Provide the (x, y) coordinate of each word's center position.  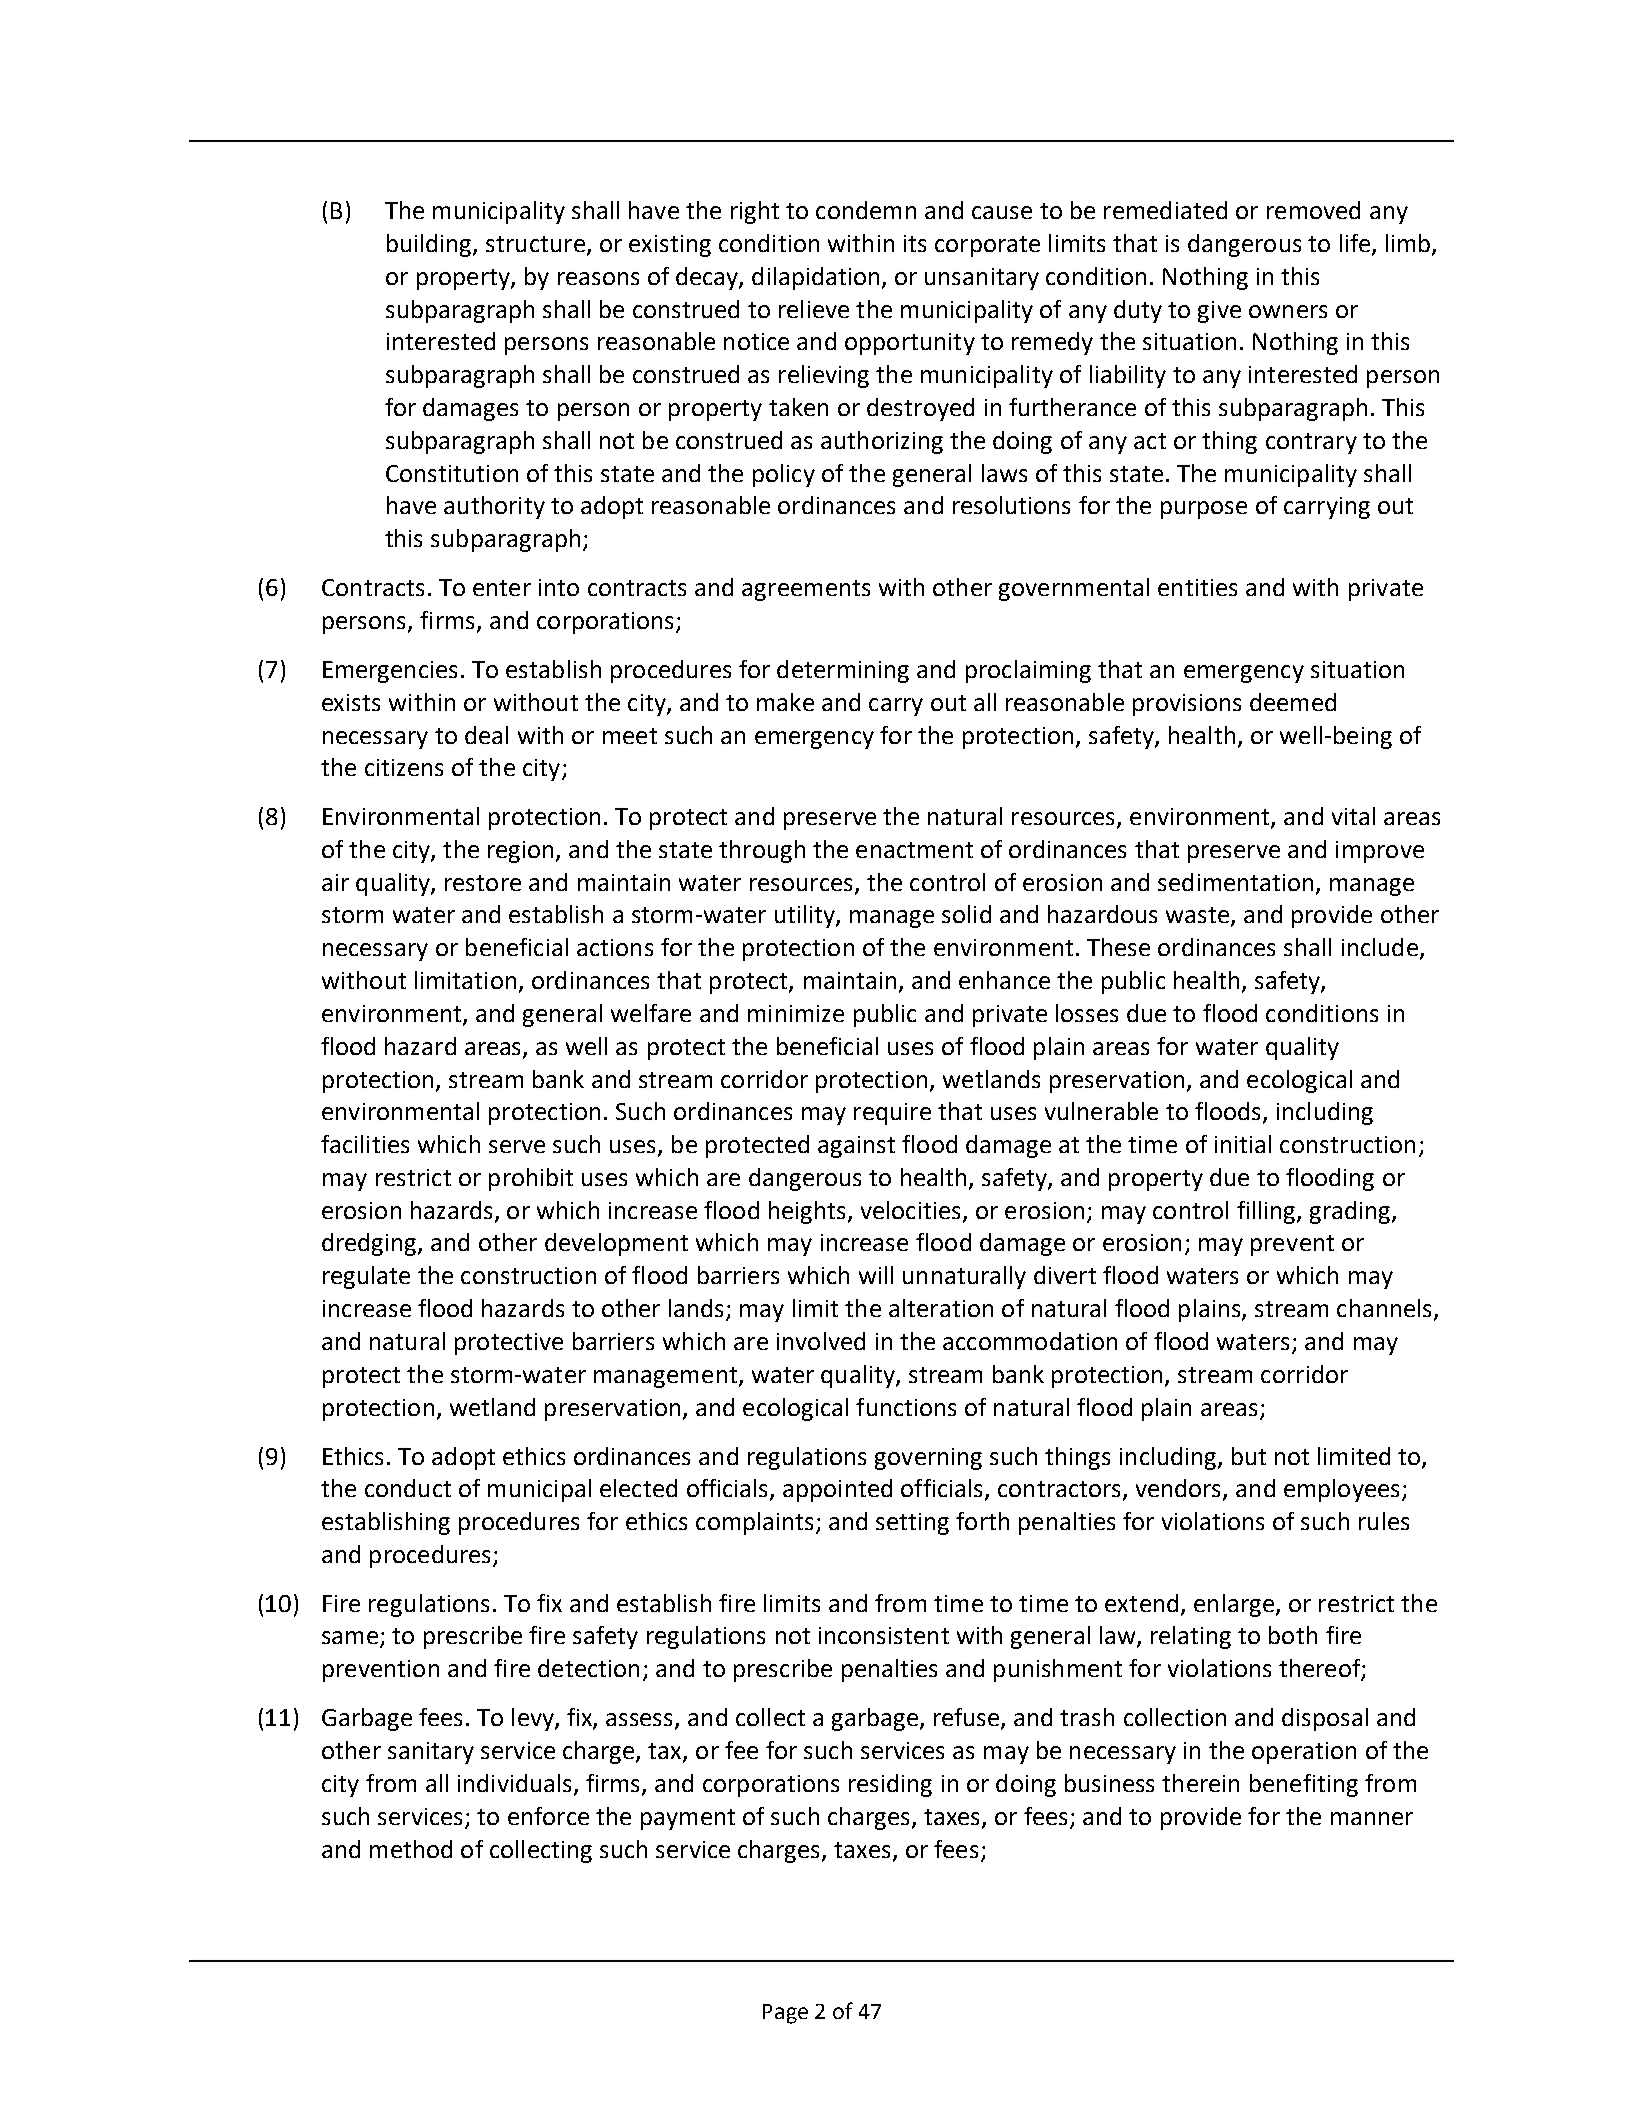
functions (906, 1407)
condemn (866, 210)
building (430, 245)
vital (1353, 816)
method (411, 1849)
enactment (914, 850)
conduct (408, 1488)
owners (1288, 311)
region (520, 852)
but (1249, 1456)
